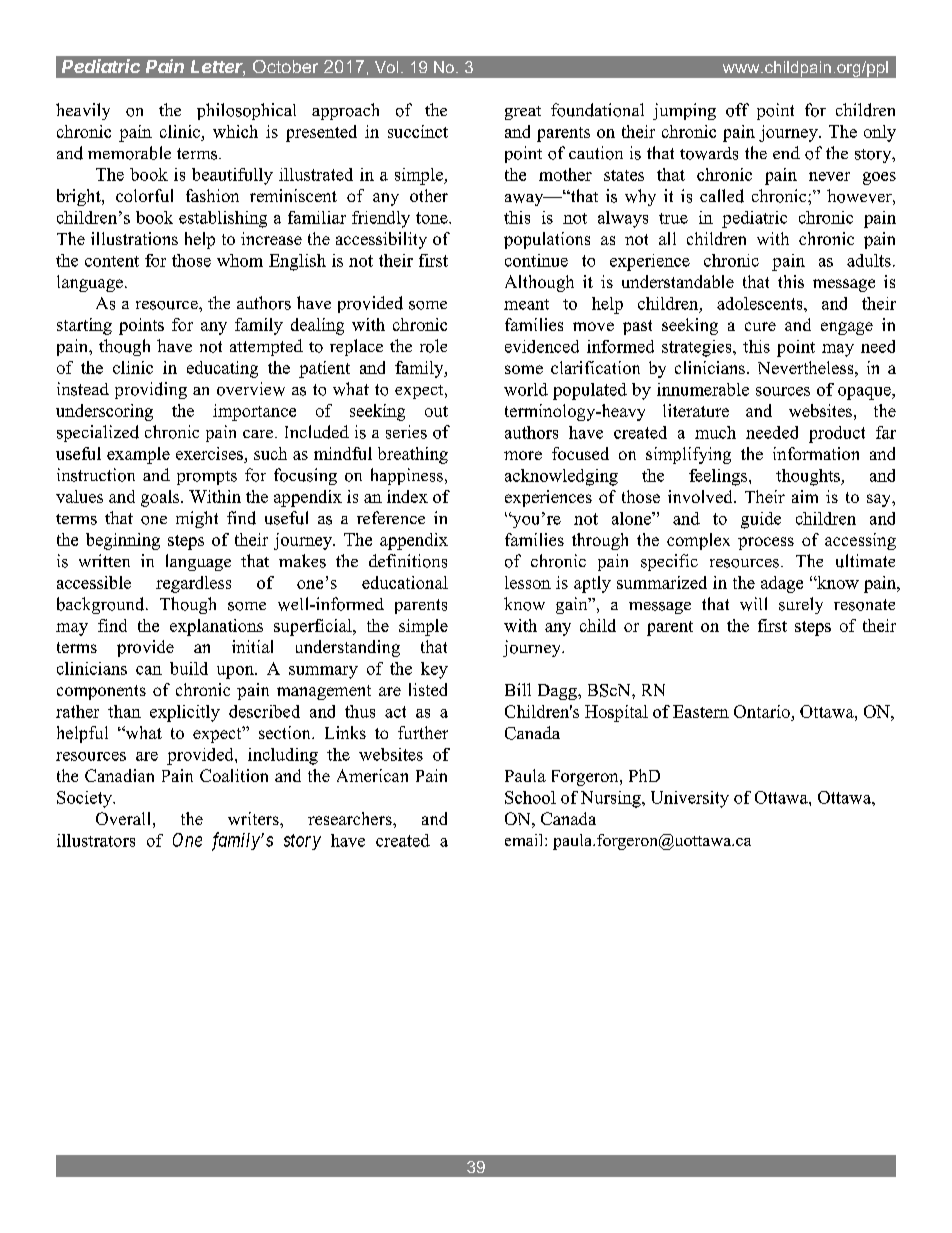 The width and height of the image is (952, 1233). What do you see at coordinates (218, 68) in the image?
I see `Letter` at bounding box center [218, 68].
